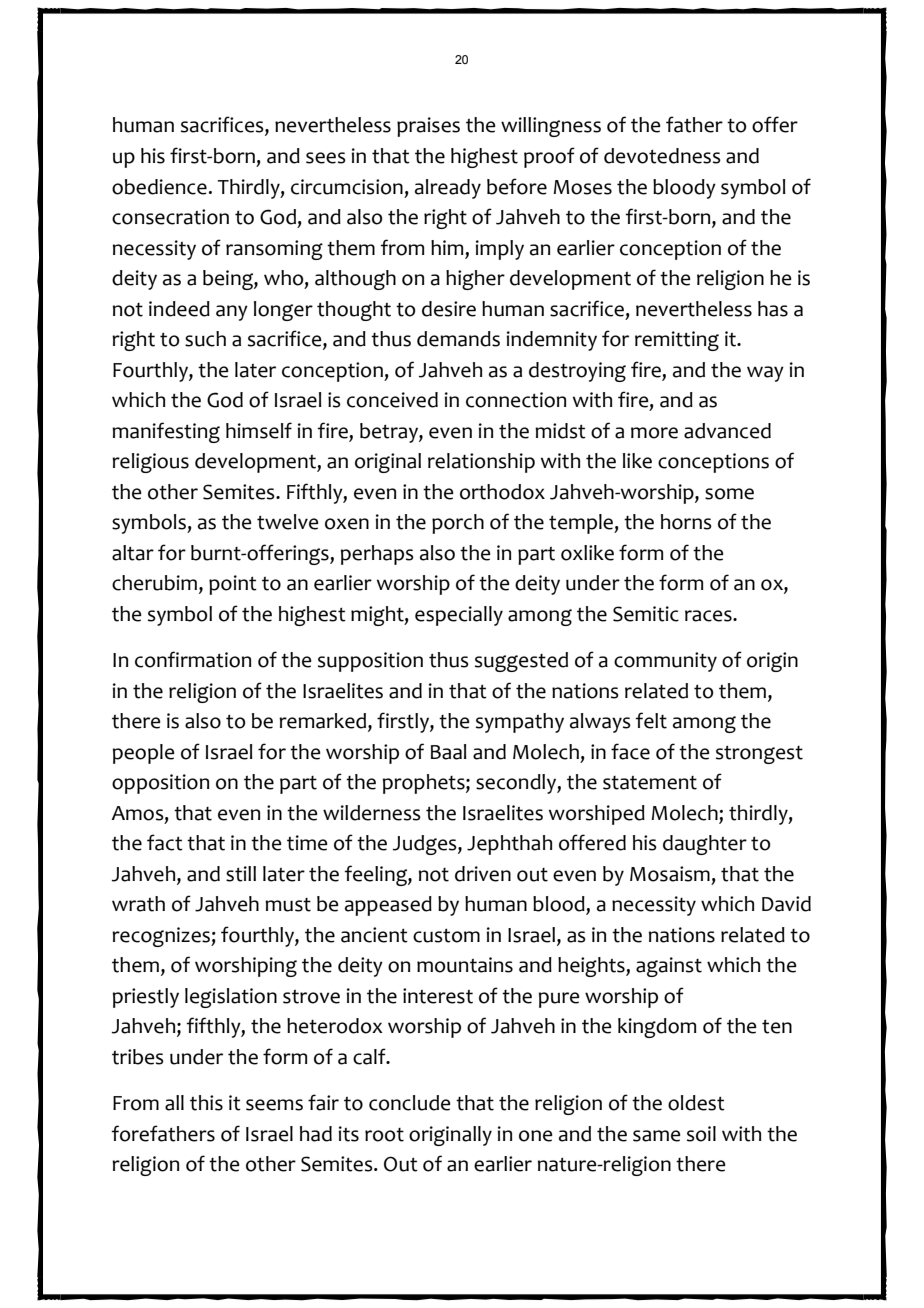 The height and width of the screenshot is (1308, 924). What do you see at coordinates (410, 1103) in the screenshot?
I see `conclude` at bounding box center [410, 1103].
